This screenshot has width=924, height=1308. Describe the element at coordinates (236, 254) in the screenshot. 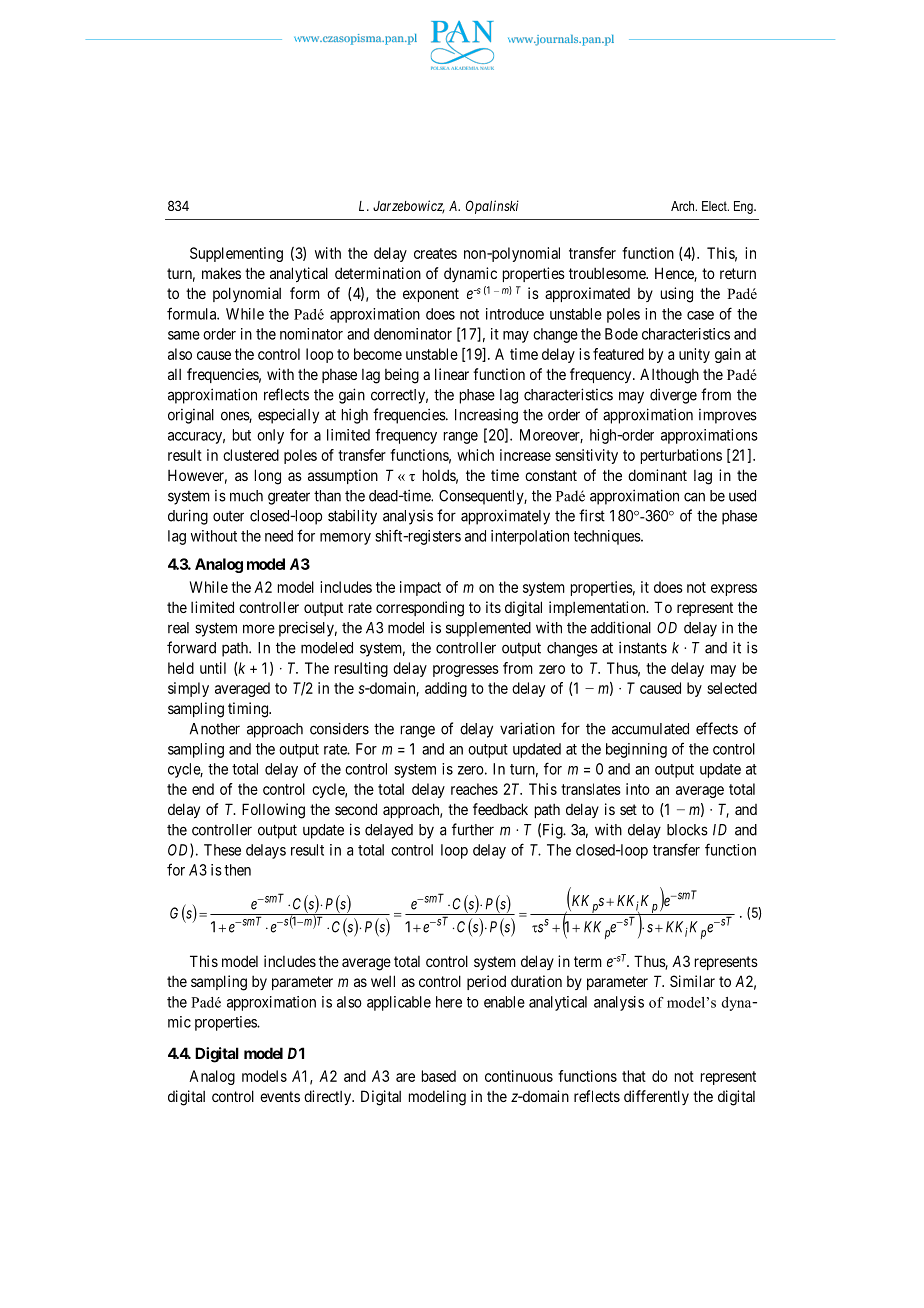

I see `Supplementing` at that location.
